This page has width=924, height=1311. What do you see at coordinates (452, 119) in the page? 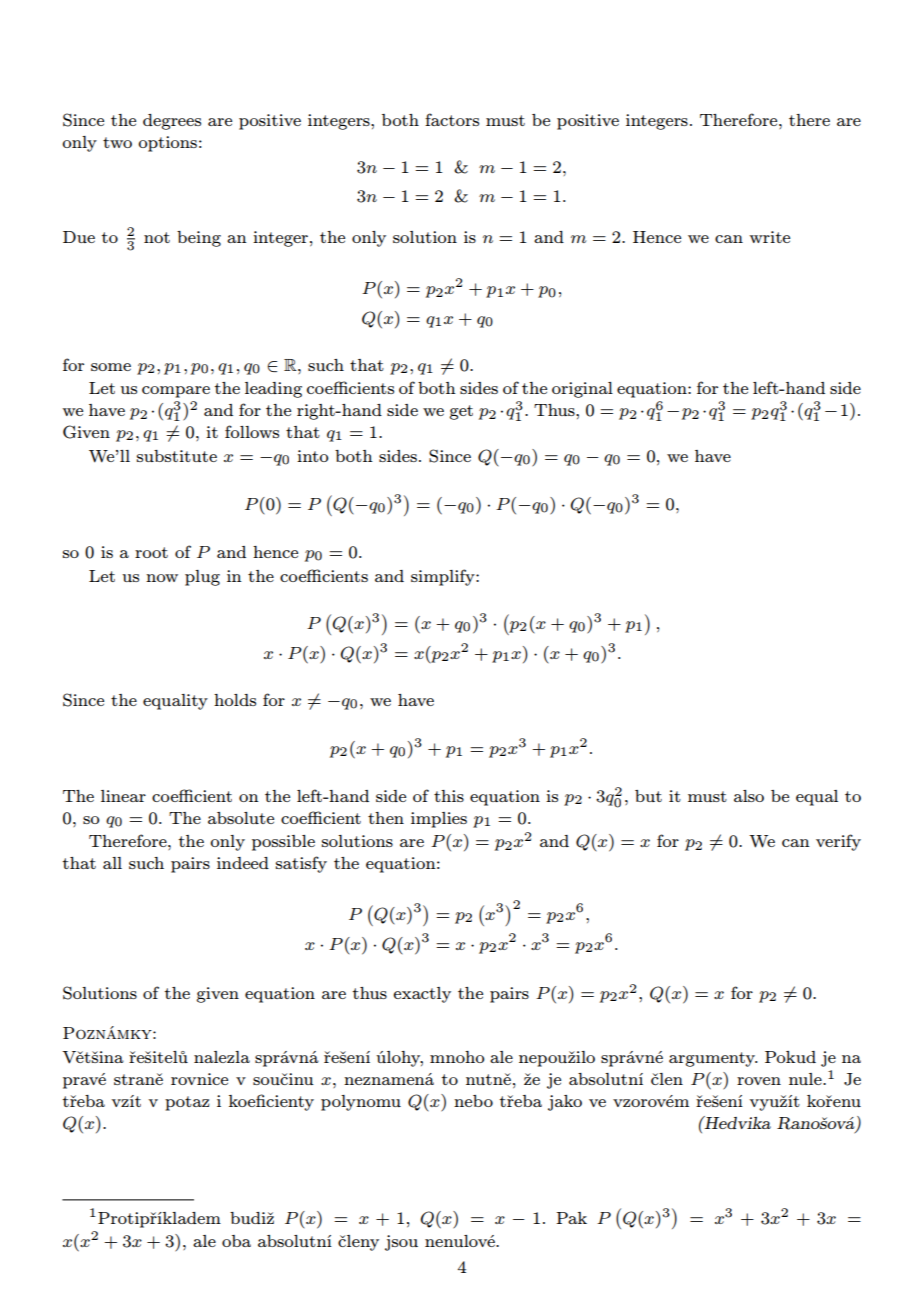
I see `factors` at bounding box center [452, 119].
